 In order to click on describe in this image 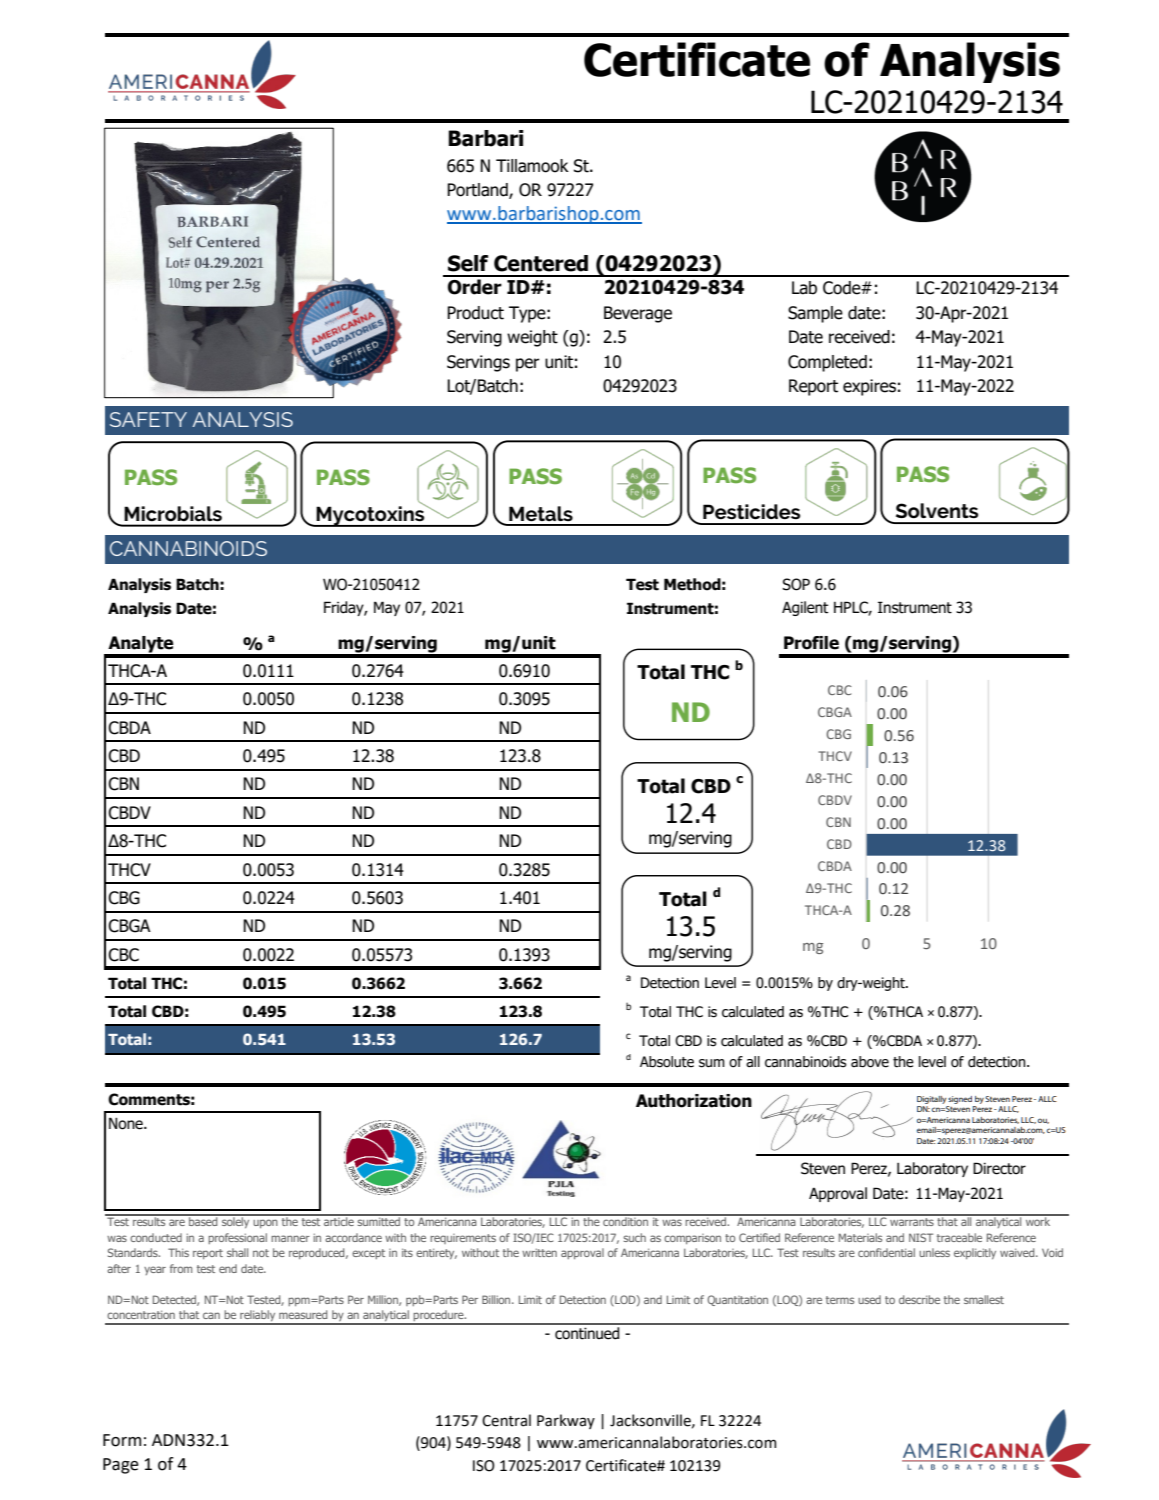, I will do `click(919, 1299)`.
